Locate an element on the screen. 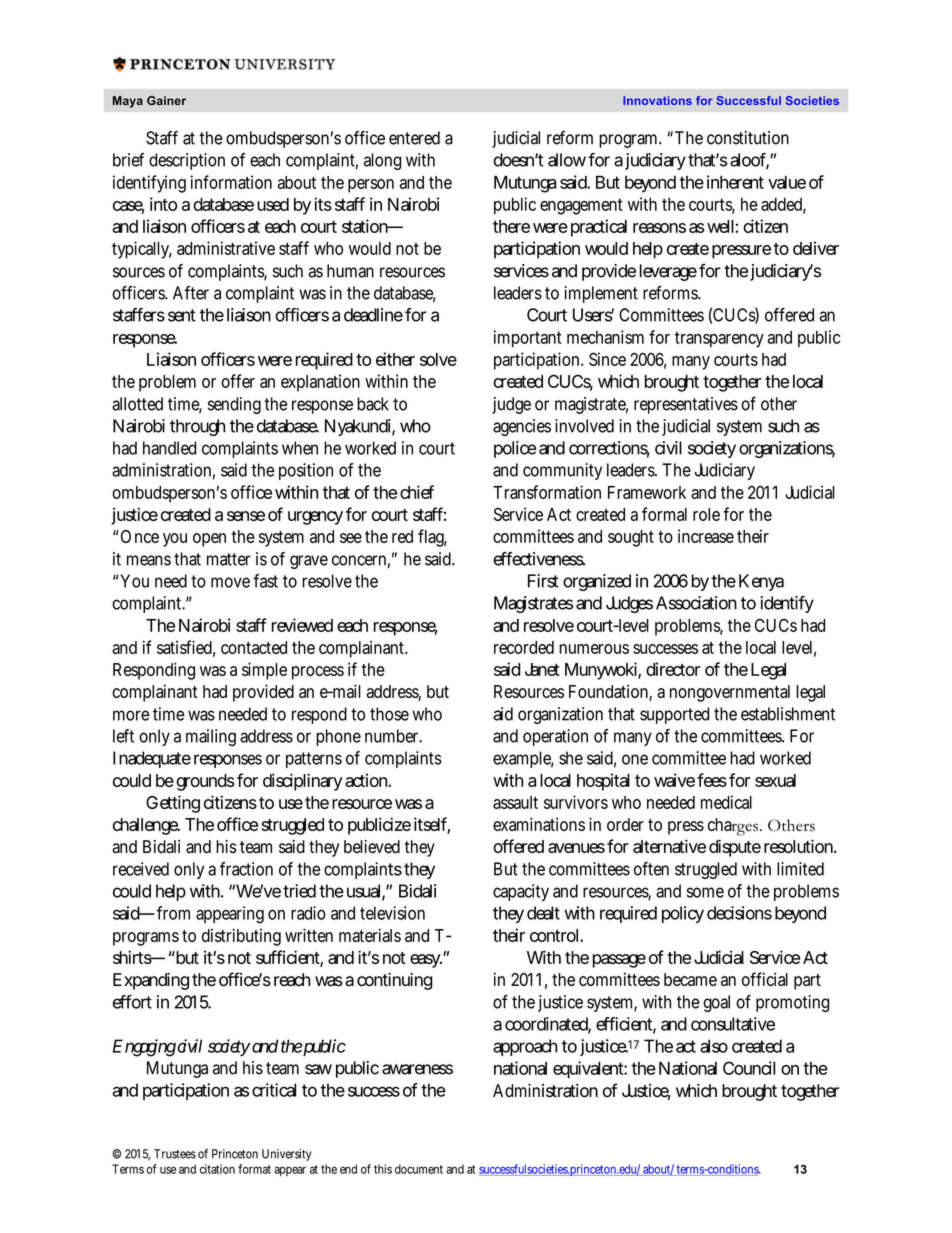  chief is located at coordinates (417, 492).
